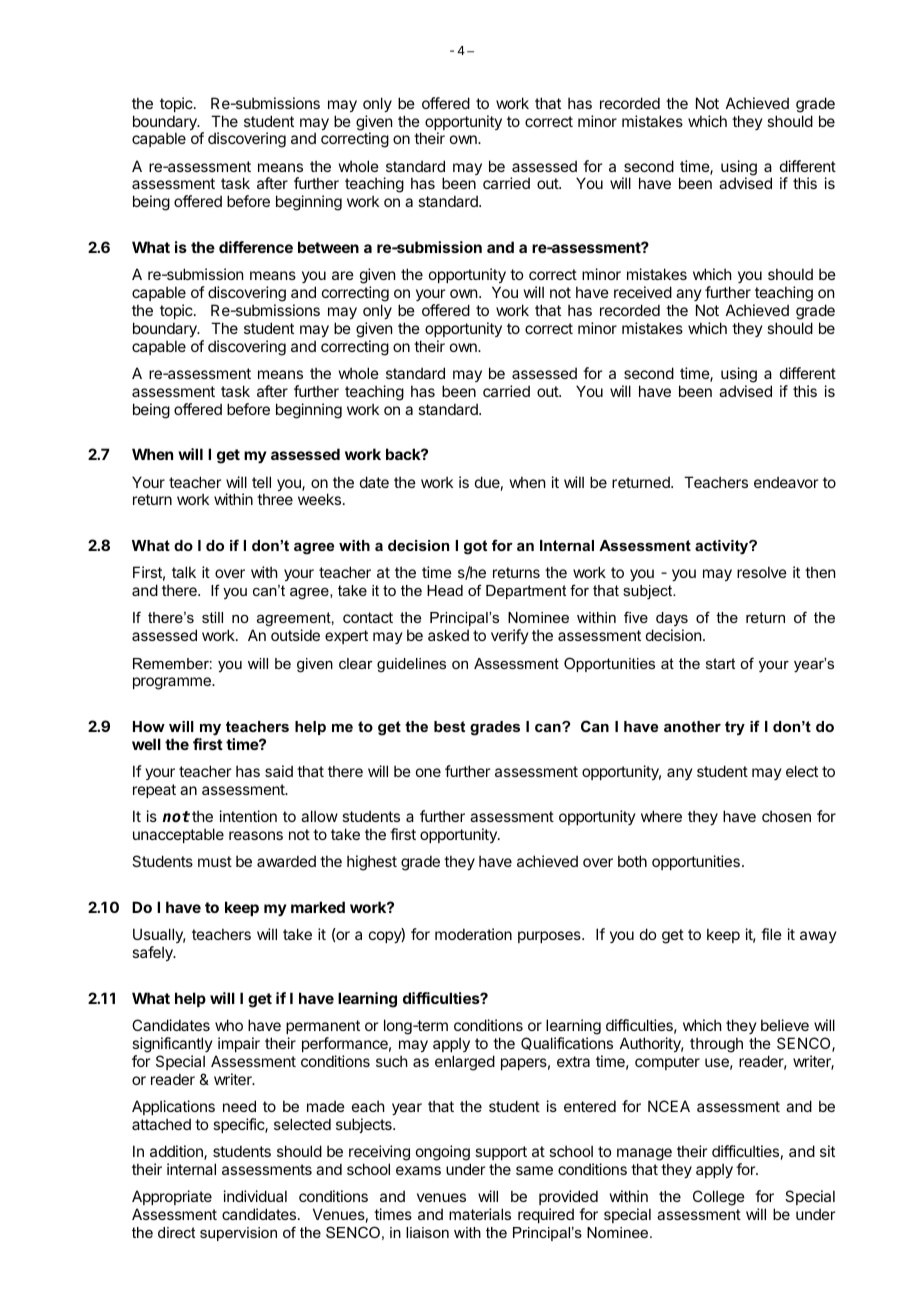 This document has height=1307, width=924. What do you see at coordinates (255, 1196) in the document?
I see `individual` at bounding box center [255, 1196].
